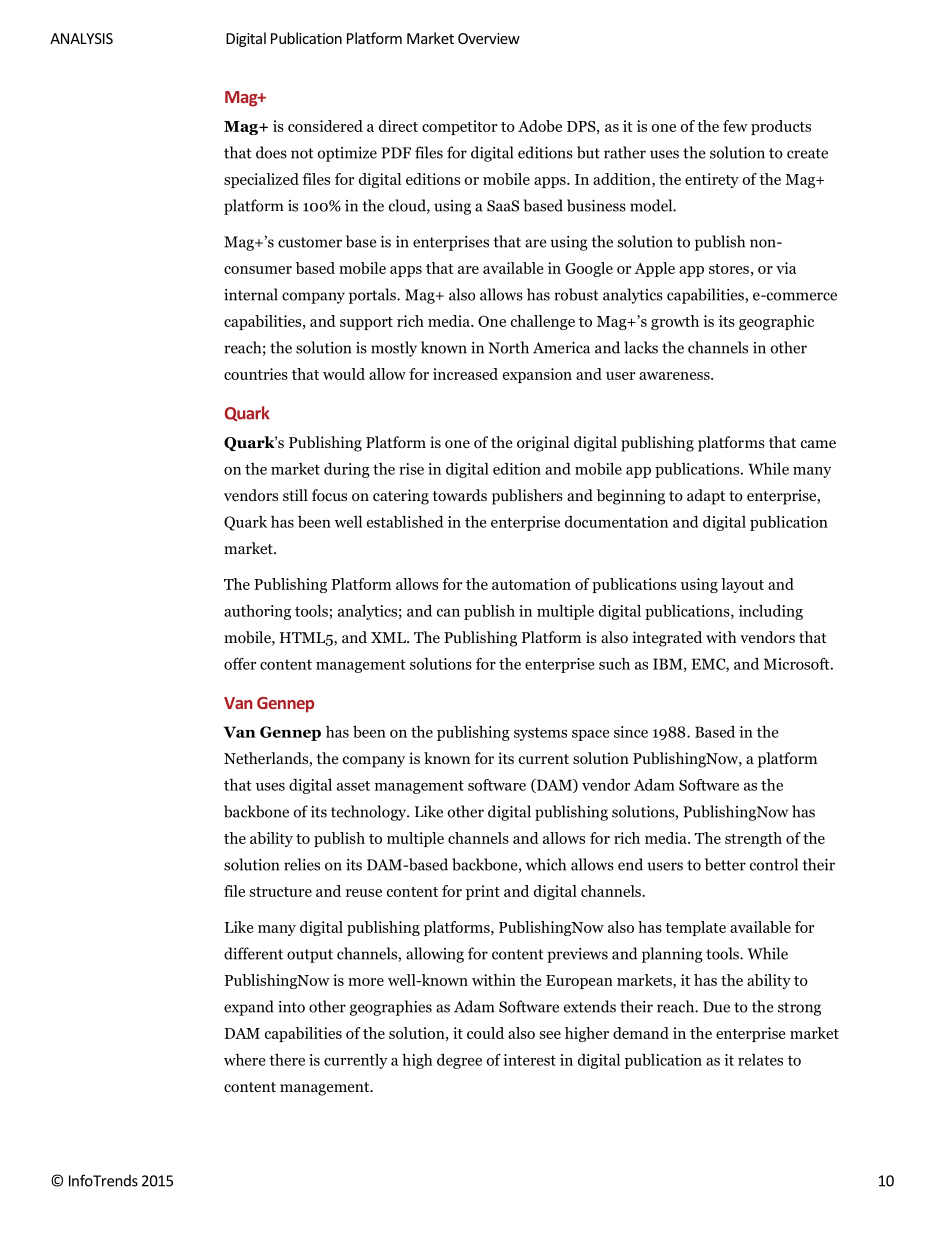 This image has width=952, height=1233. I want to click on increased, so click(465, 374).
